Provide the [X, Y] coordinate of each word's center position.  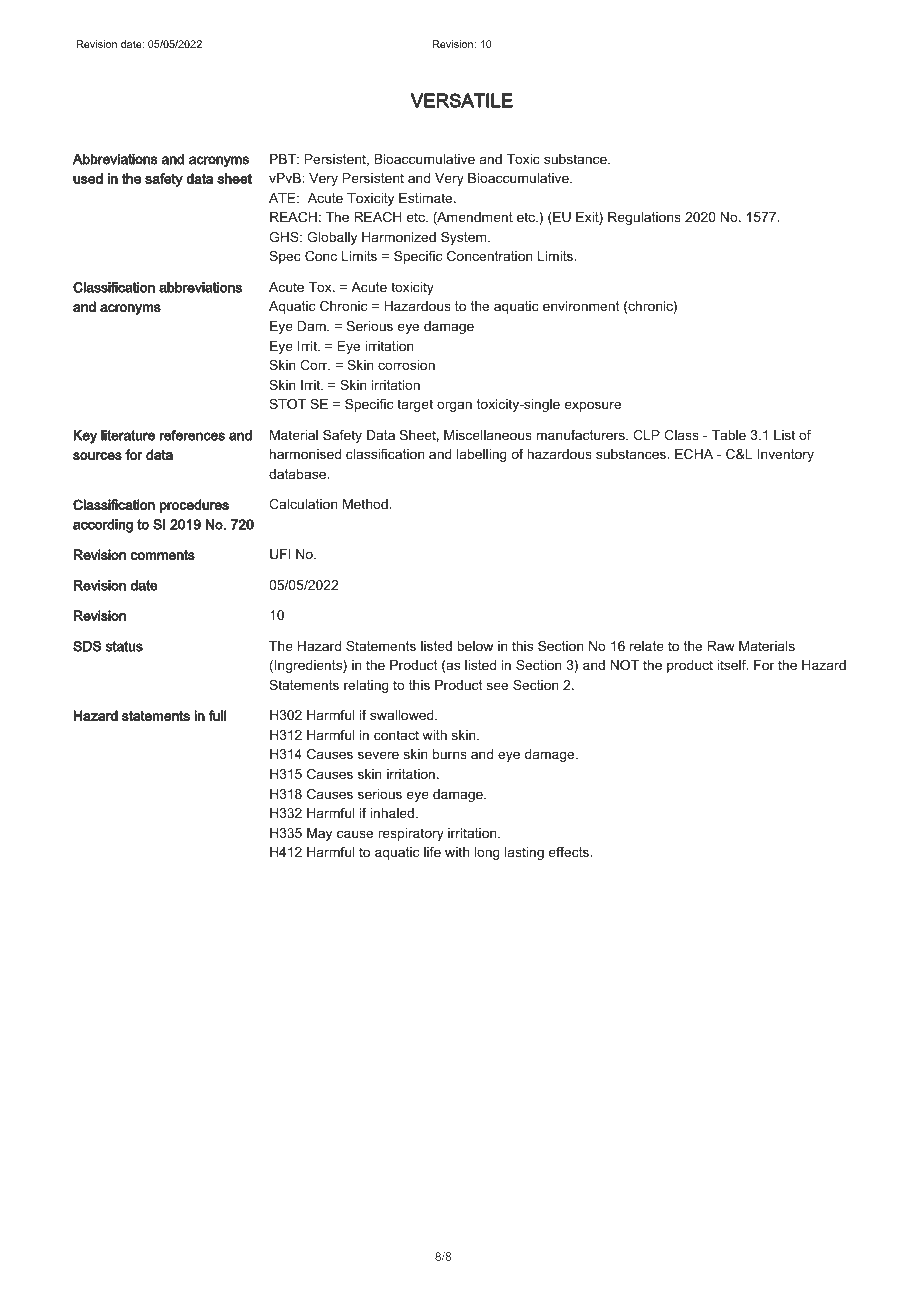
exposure [593, 406]
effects [570, 852]
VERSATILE [461, 100]
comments [163, 555]
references [192, 435]
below [475, 646]
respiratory [411, 834]
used [88, 178]
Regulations [644, 218]
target [415, 405]
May [319, 834]
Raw [721, 646]
